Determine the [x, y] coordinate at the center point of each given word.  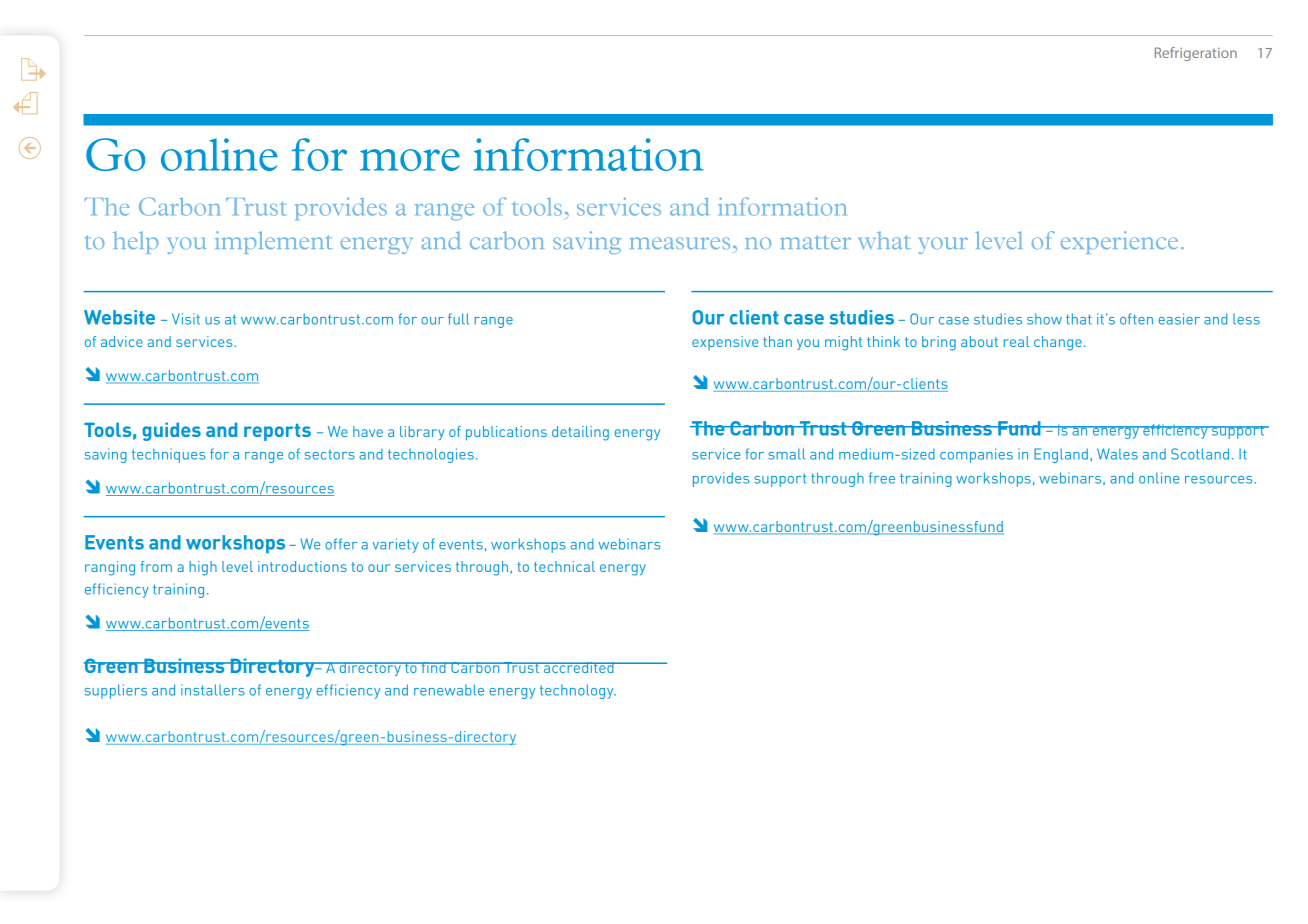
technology [578, 691]
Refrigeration [1196, 54]
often [1136, 319]
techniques [168, 455]
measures [680, 243]
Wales [1117, 454]
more [410, 160]
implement [274, 242]
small [786, 454]
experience [1119, 242]
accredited [578, 667]
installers [213, 690]
